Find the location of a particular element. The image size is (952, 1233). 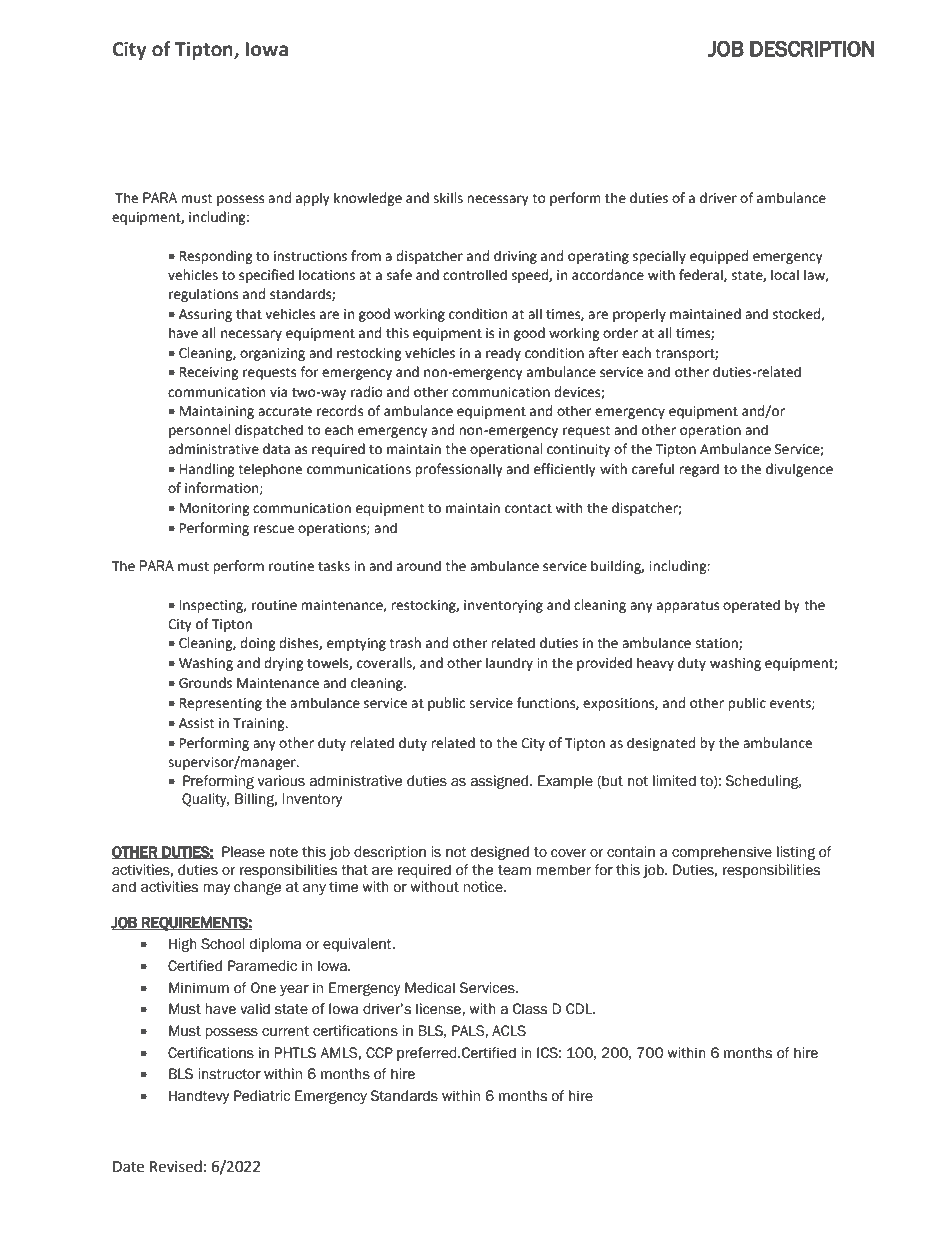

around is located at coordinates (419, 566).
